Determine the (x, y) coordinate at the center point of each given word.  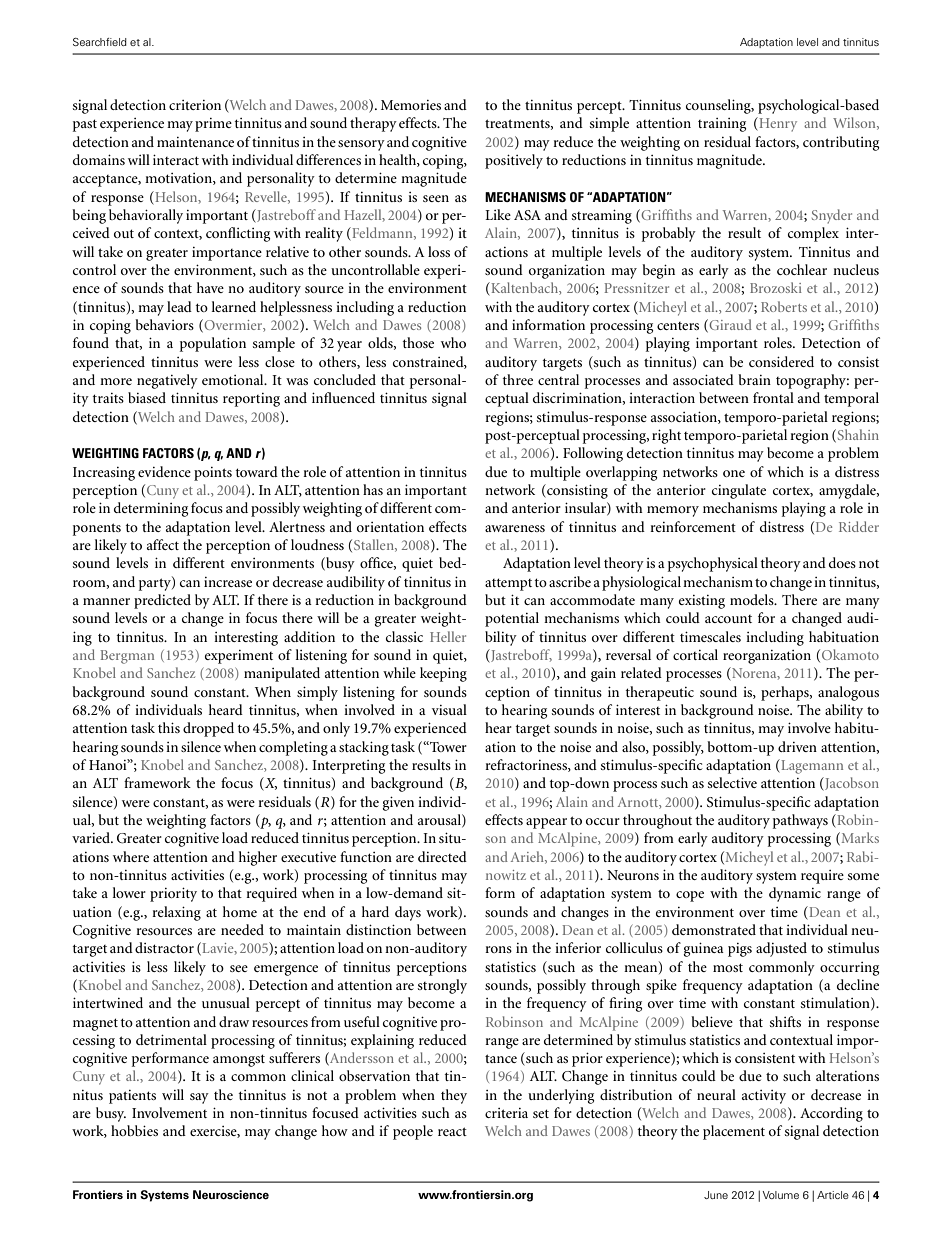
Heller (448, 636)
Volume (780, 1195)
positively (514, 161)
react (452, 1131)
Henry (777, 124)
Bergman (127, 657)
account (728, 619)
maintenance (195, 142)
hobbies (134, 1130)
